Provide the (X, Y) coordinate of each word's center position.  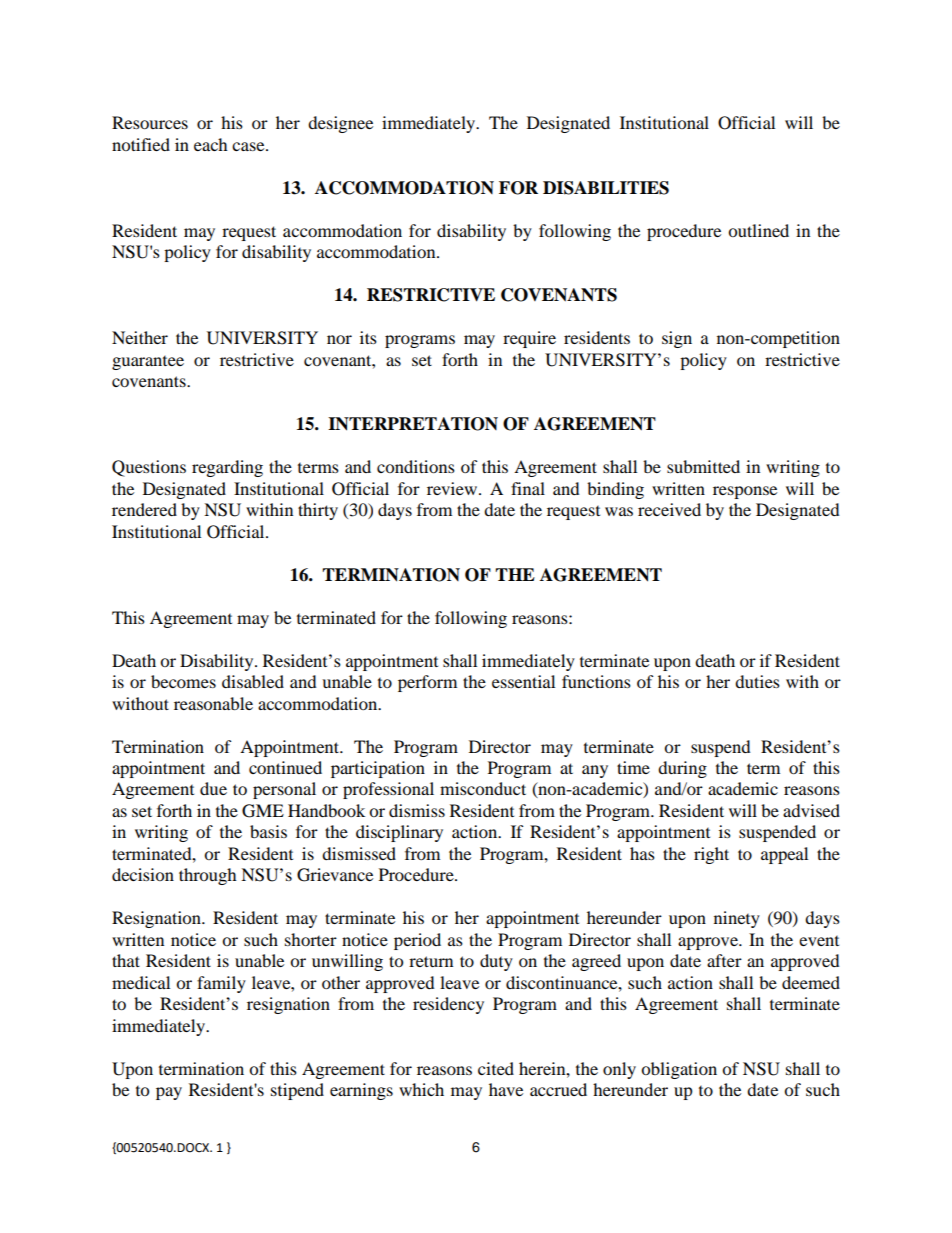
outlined (758, 230)
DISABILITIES (606, 188)
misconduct (483, 788)
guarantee (148, 363)
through (208, 876)
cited (496, 1068)
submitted (703, 466)
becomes (183, 681)
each (211, 144)
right (711, 855)
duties (757, 681)
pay (169, 1093)
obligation (679, 1070)
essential (523, 681)
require (529, 339)
